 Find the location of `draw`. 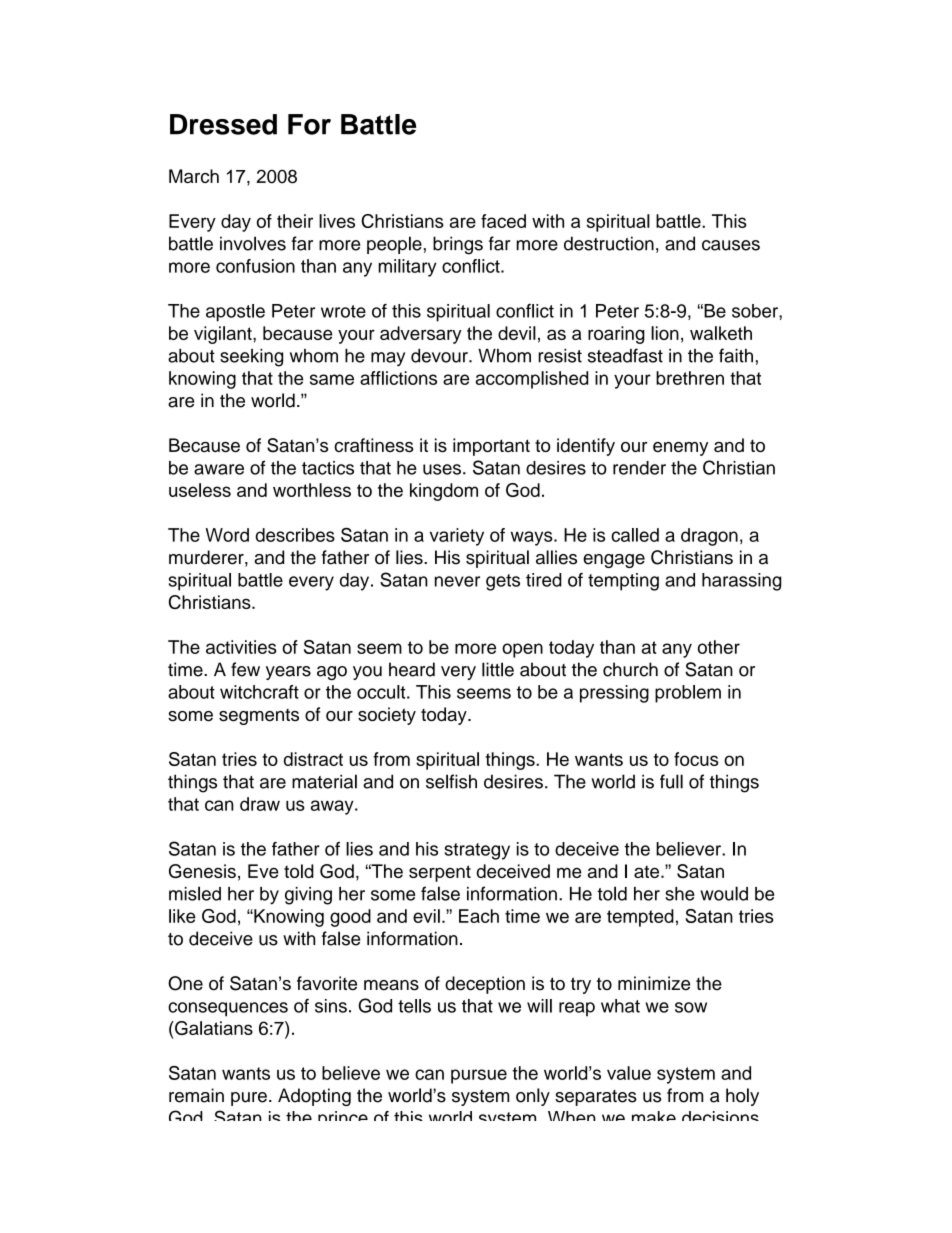

draw is located at coordinates (260, 804).
